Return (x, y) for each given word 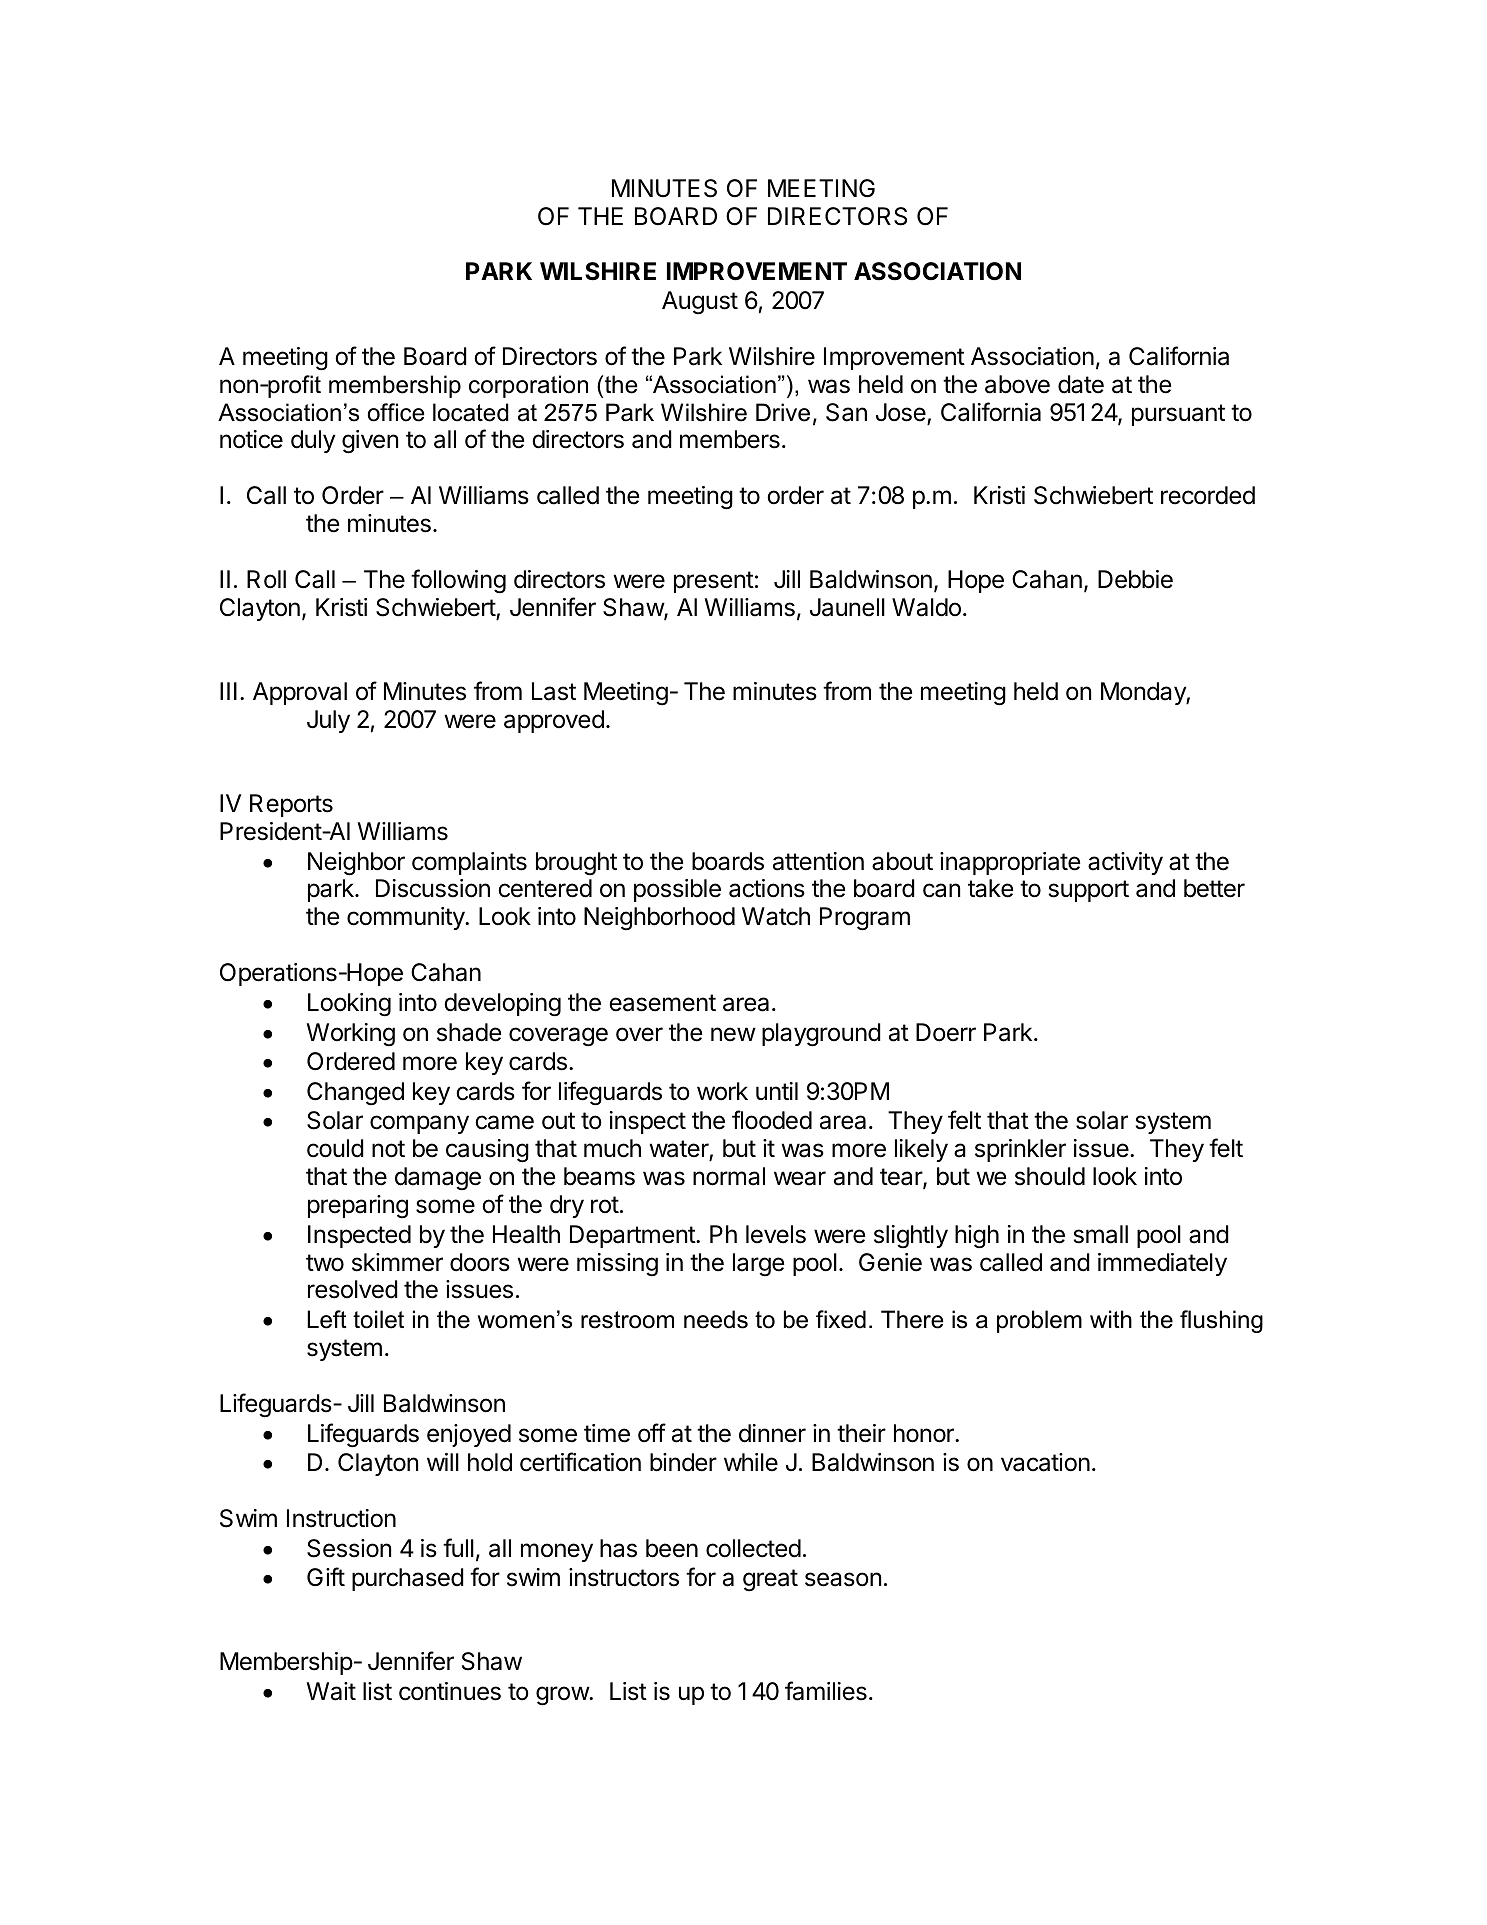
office (396, 412)
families (826, 1691)
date (1081, 384)
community (406, 918)
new (733, 1034)
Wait (331, 1691)
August (700, 303)
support (1089, 891)
